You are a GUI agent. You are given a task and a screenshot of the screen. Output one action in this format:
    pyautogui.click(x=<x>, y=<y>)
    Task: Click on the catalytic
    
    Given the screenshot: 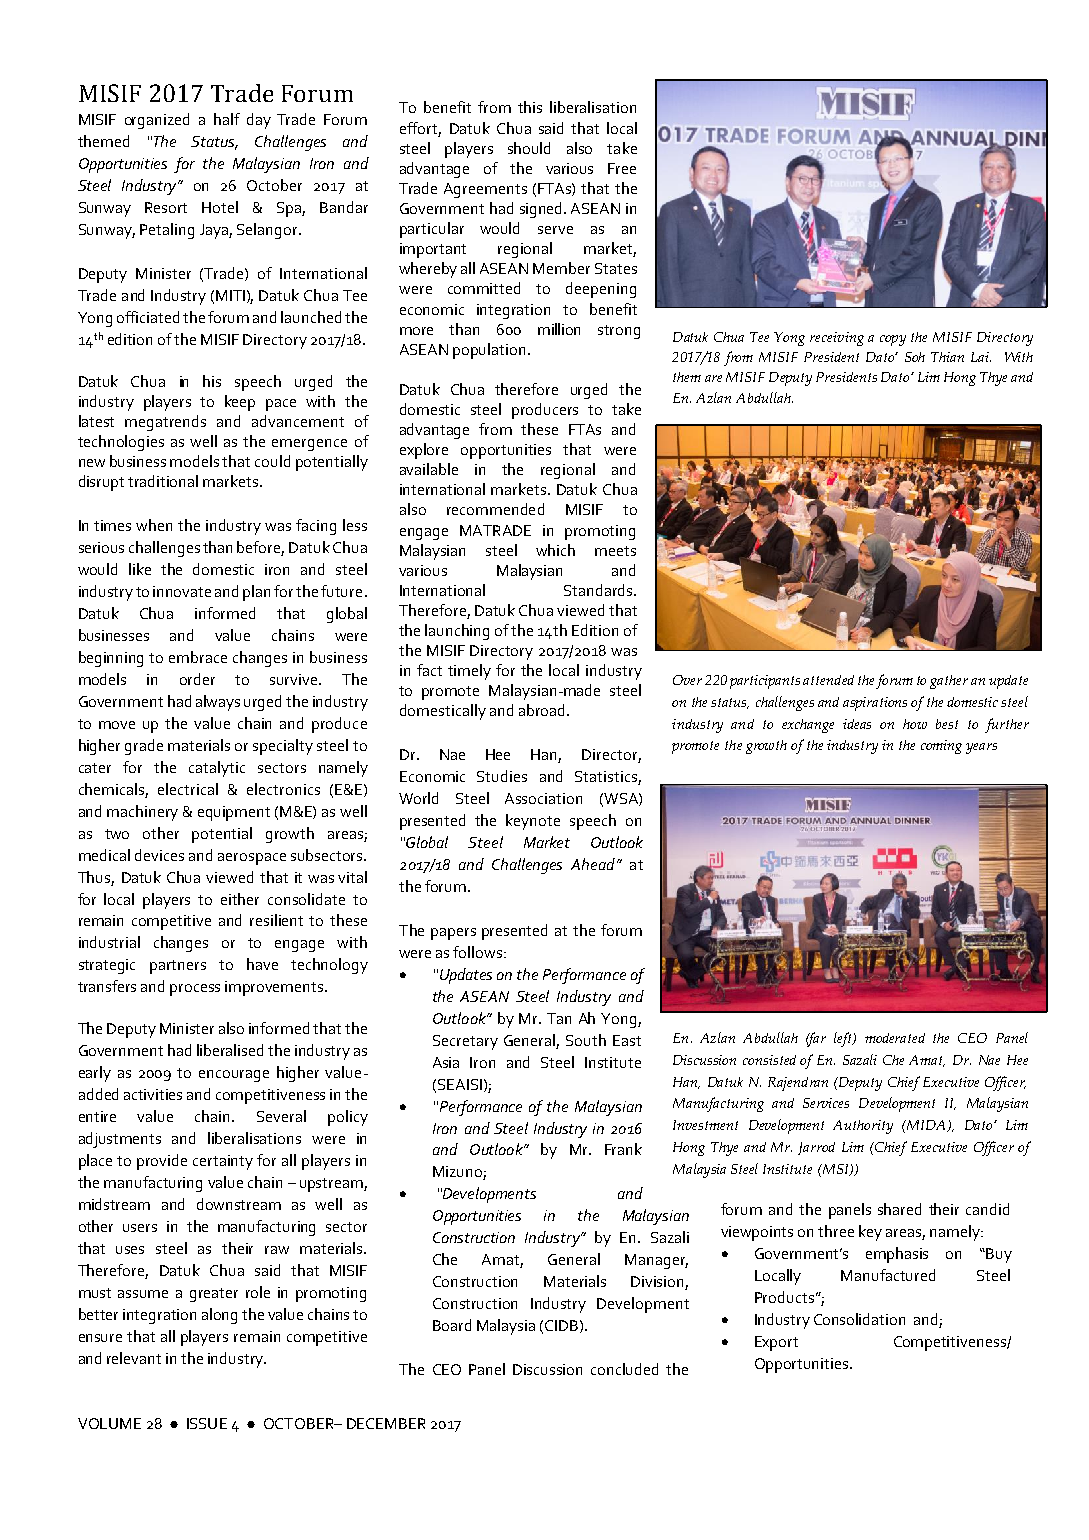 What is the action you would take?
    pyautogui.click(x=217, y=769)
